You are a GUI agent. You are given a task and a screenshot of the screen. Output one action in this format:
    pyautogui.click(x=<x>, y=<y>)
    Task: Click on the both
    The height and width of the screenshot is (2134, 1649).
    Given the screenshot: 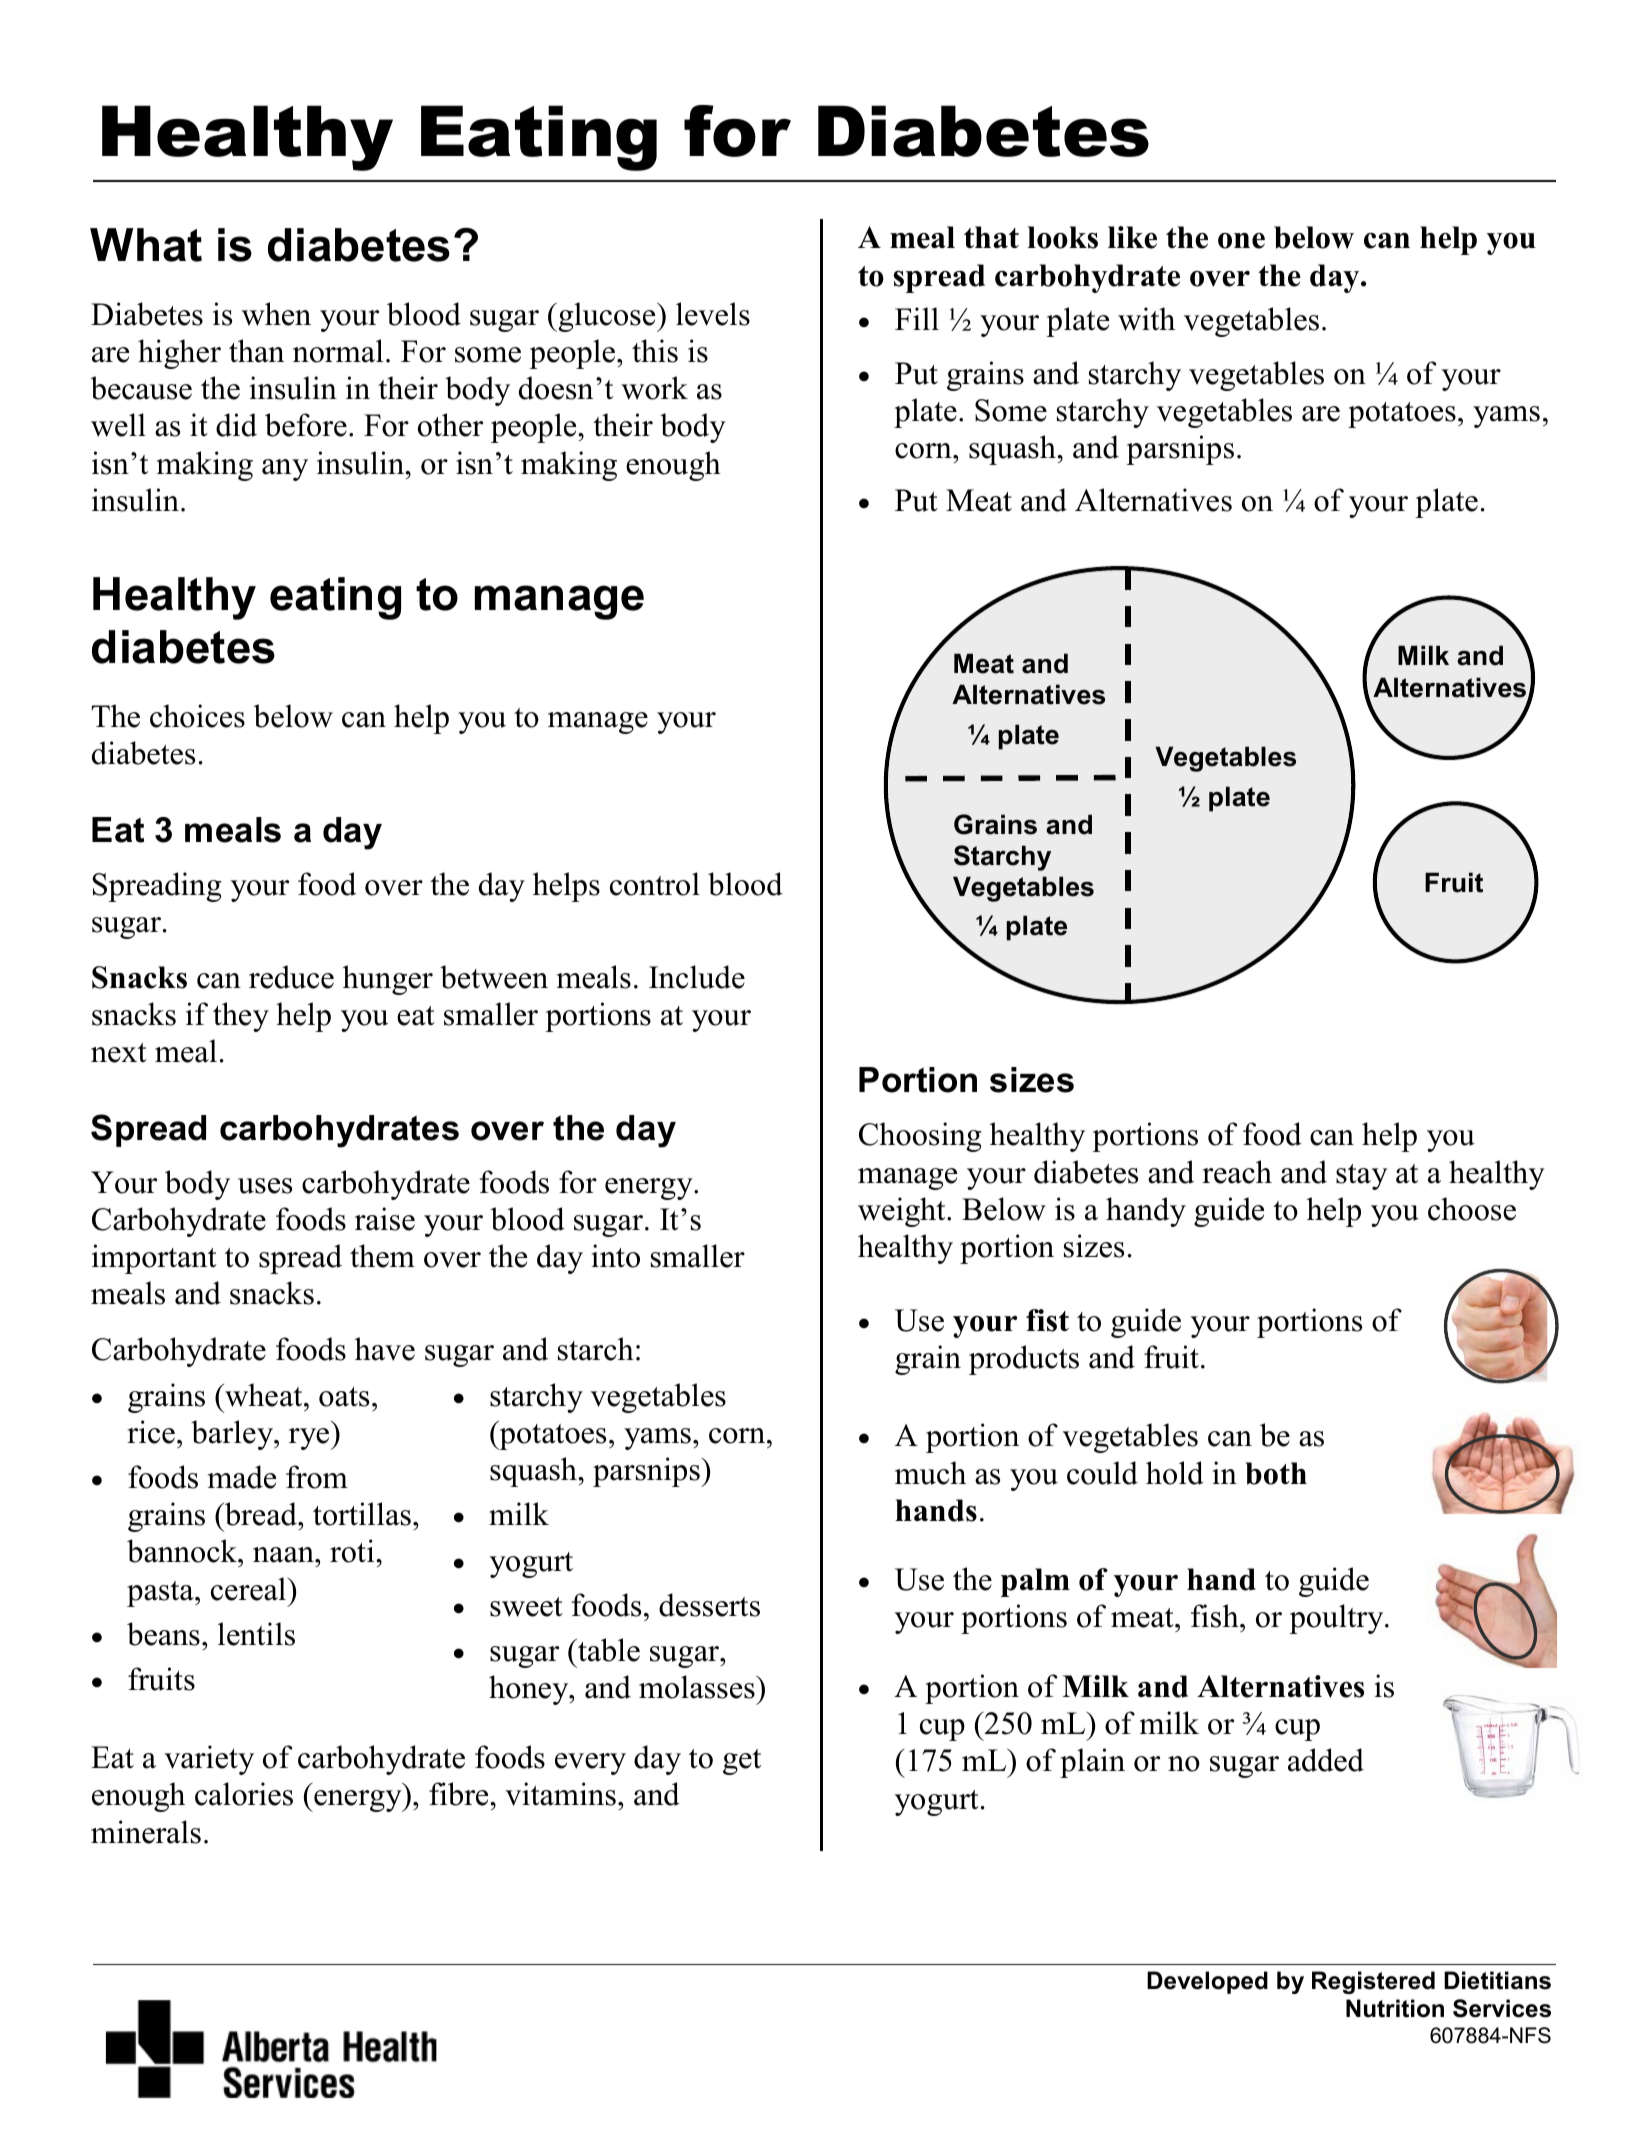 What is the action you would take?
    pyautogui.click(x=1276, y=1473)
